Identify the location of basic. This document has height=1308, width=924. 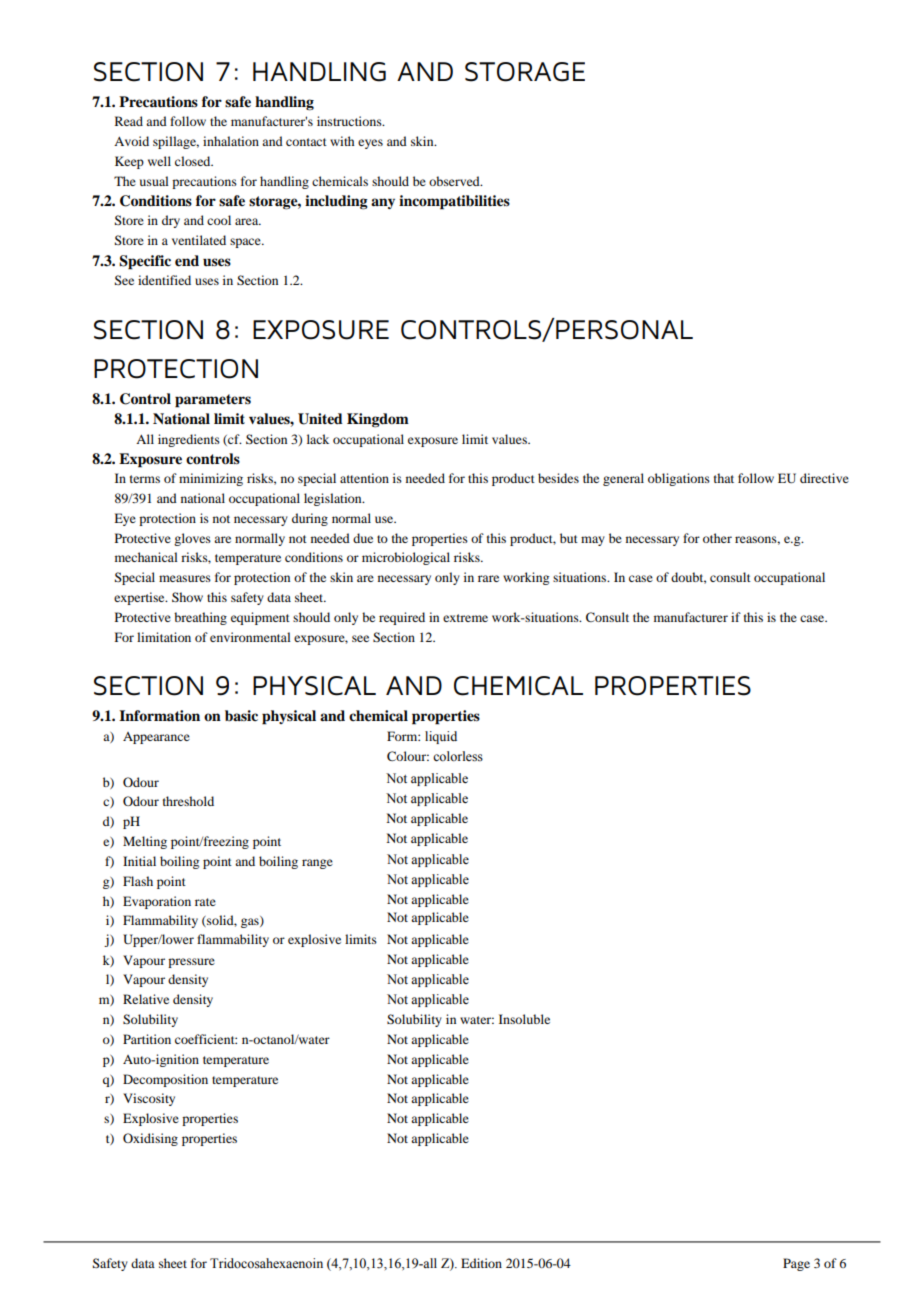
(241, 715).
